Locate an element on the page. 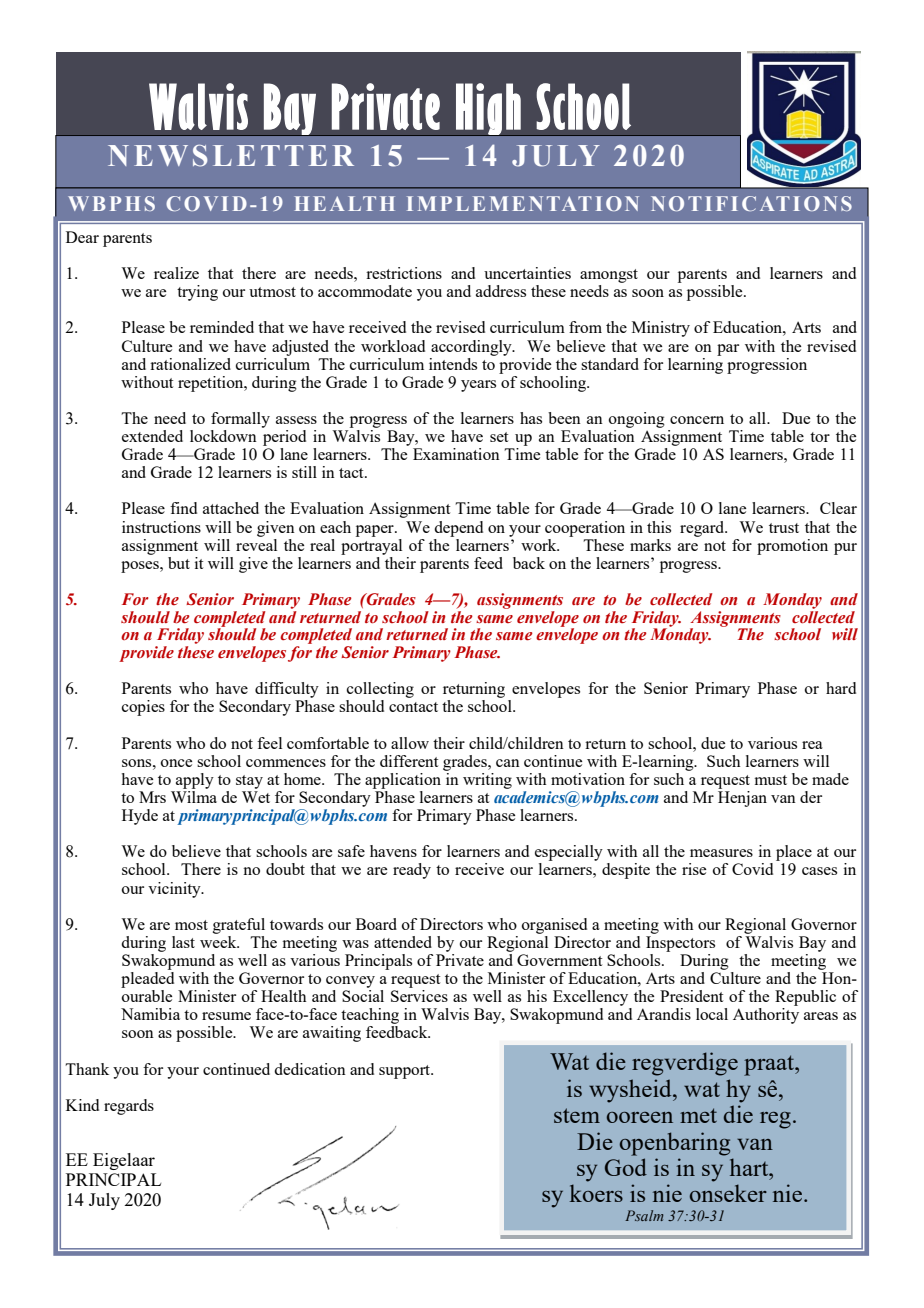  amongst is located at coordinates (609, 276).
